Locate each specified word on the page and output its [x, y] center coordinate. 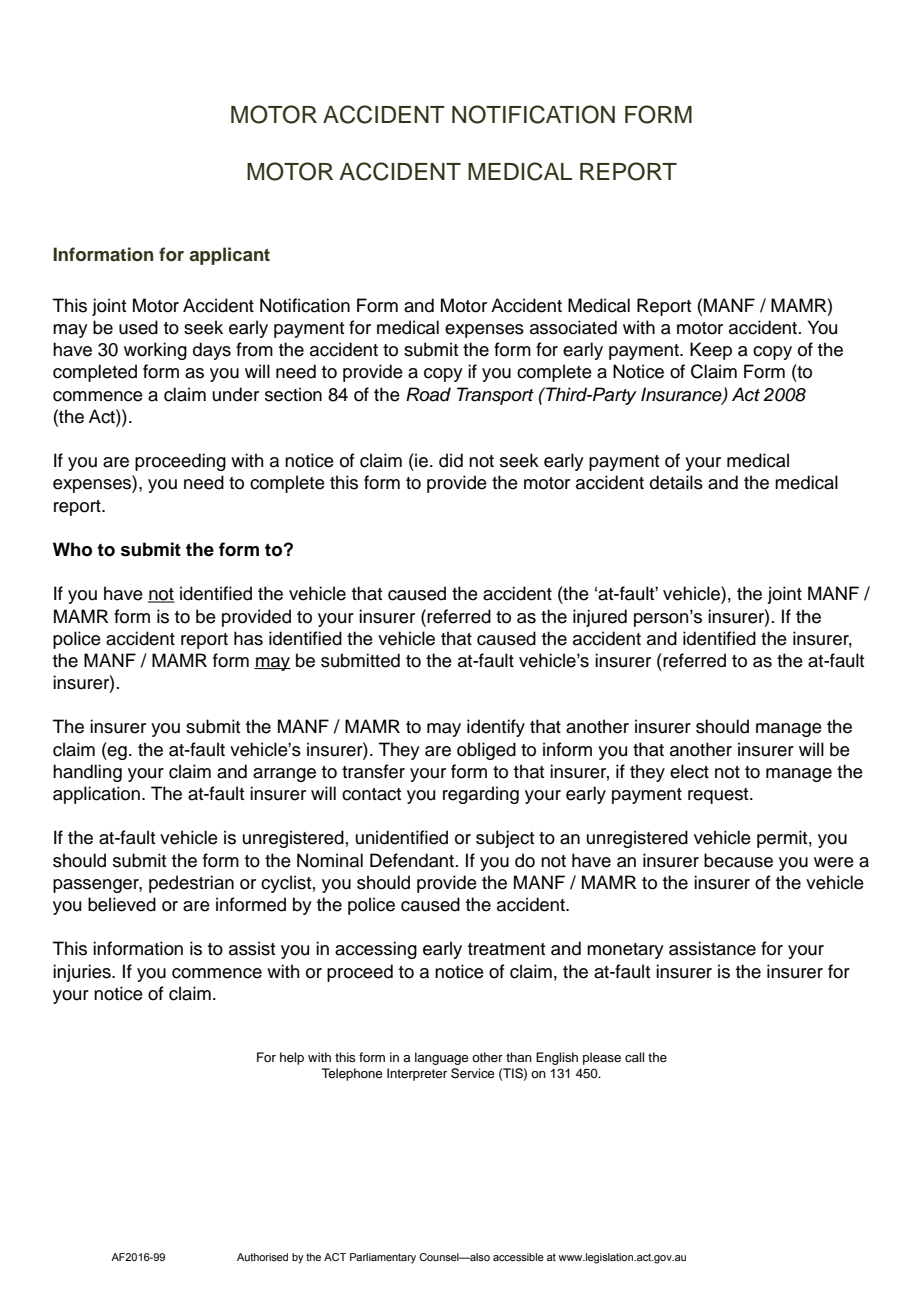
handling [87, 773]
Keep [711, 351]
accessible [518, 1257]
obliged [486, 751]
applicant [230, 256]
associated [573, 327]
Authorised [262, 1257]
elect [689, 771]
